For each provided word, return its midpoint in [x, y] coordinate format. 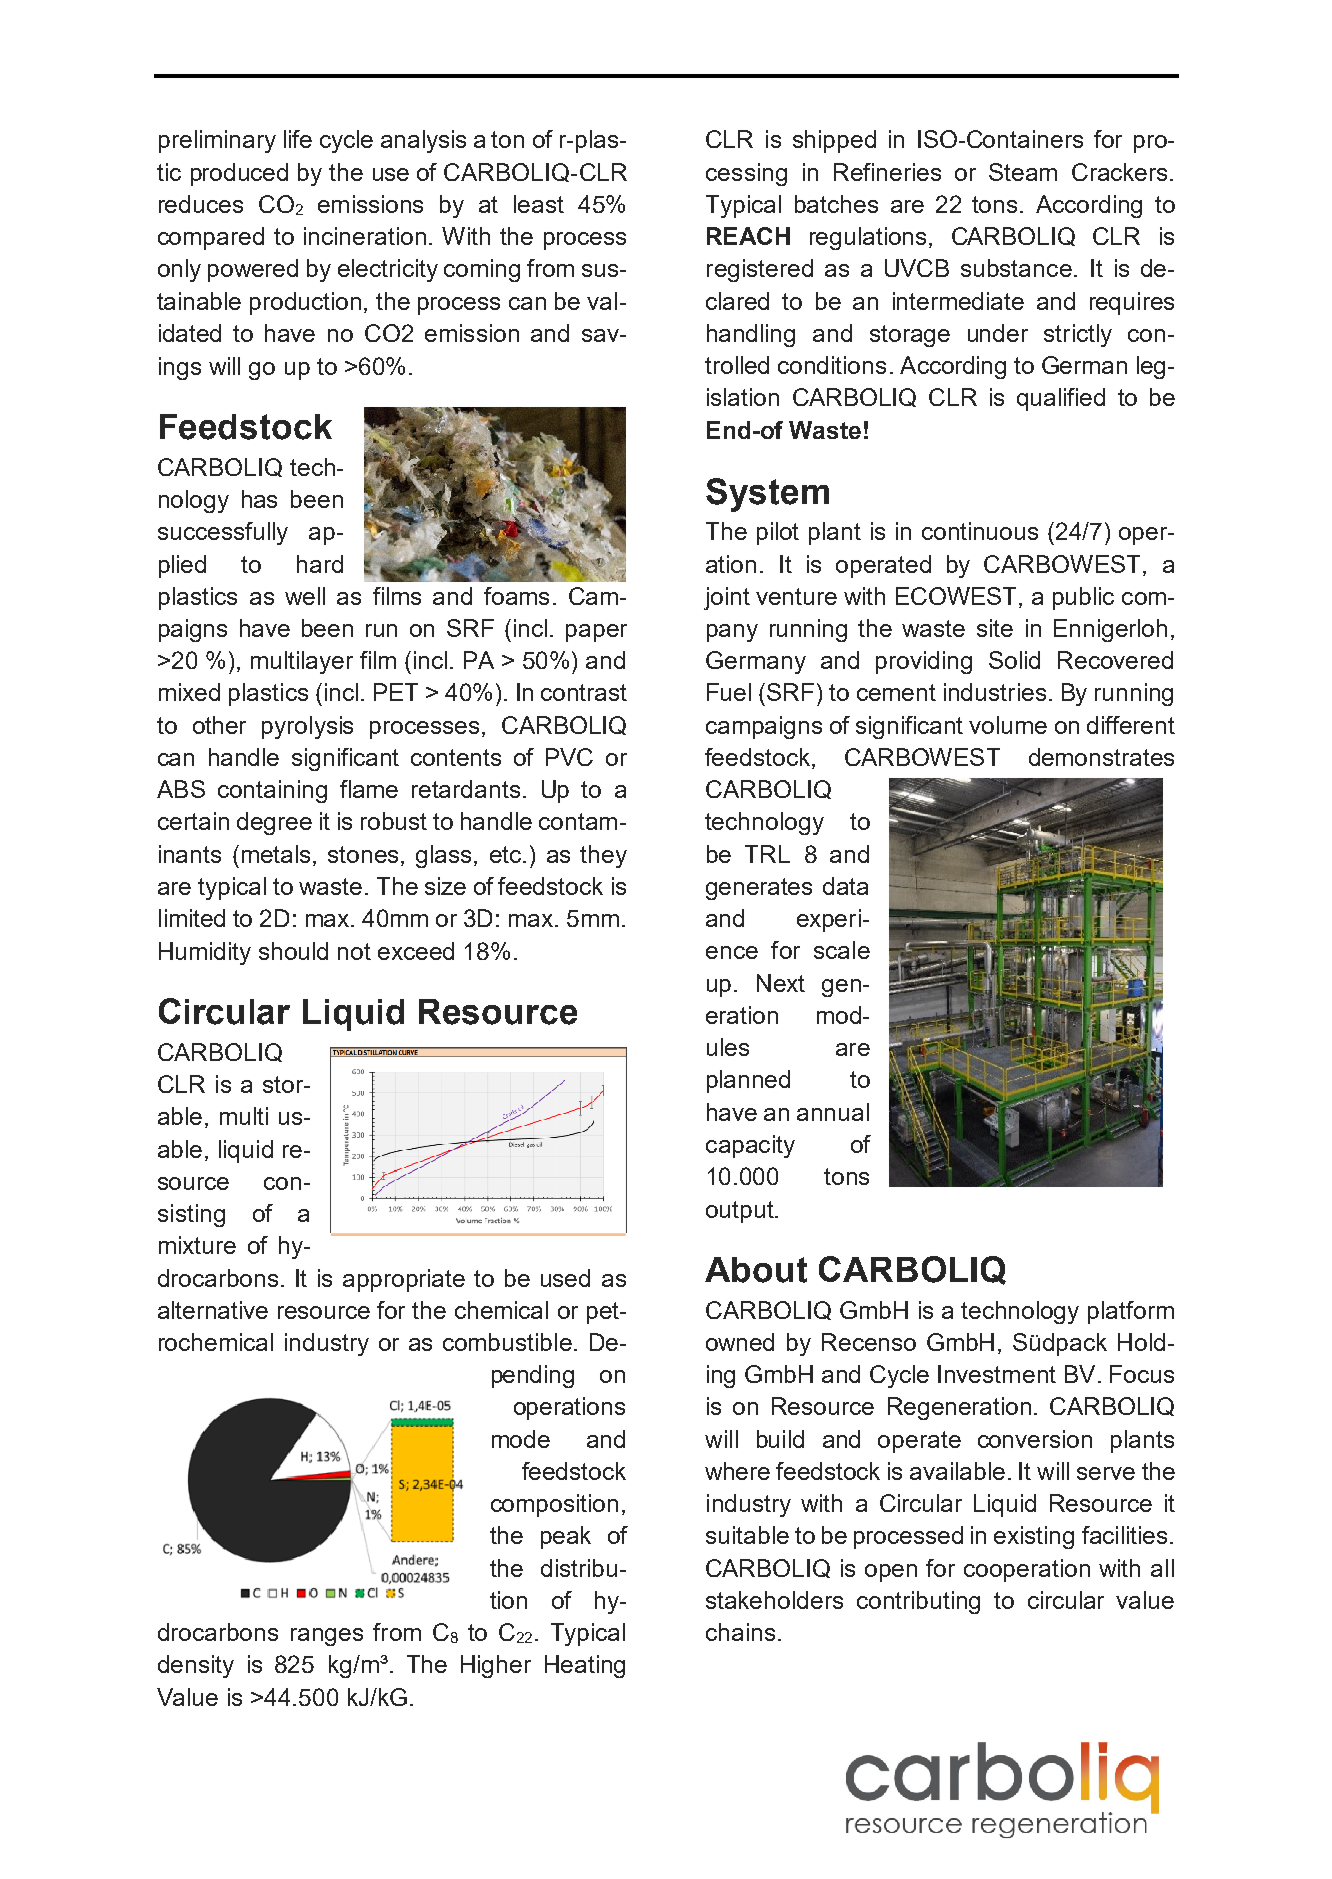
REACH [748, 236]
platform [1131, 1312]
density [196, 1666]
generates [759, 889]
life [298, 139]
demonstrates [1101, 757]
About [756, 1270]
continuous [980, 531]
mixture [197, 1245]
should [293, 951]
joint [727, 598]
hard [320, 564]
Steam [1023, 172]
